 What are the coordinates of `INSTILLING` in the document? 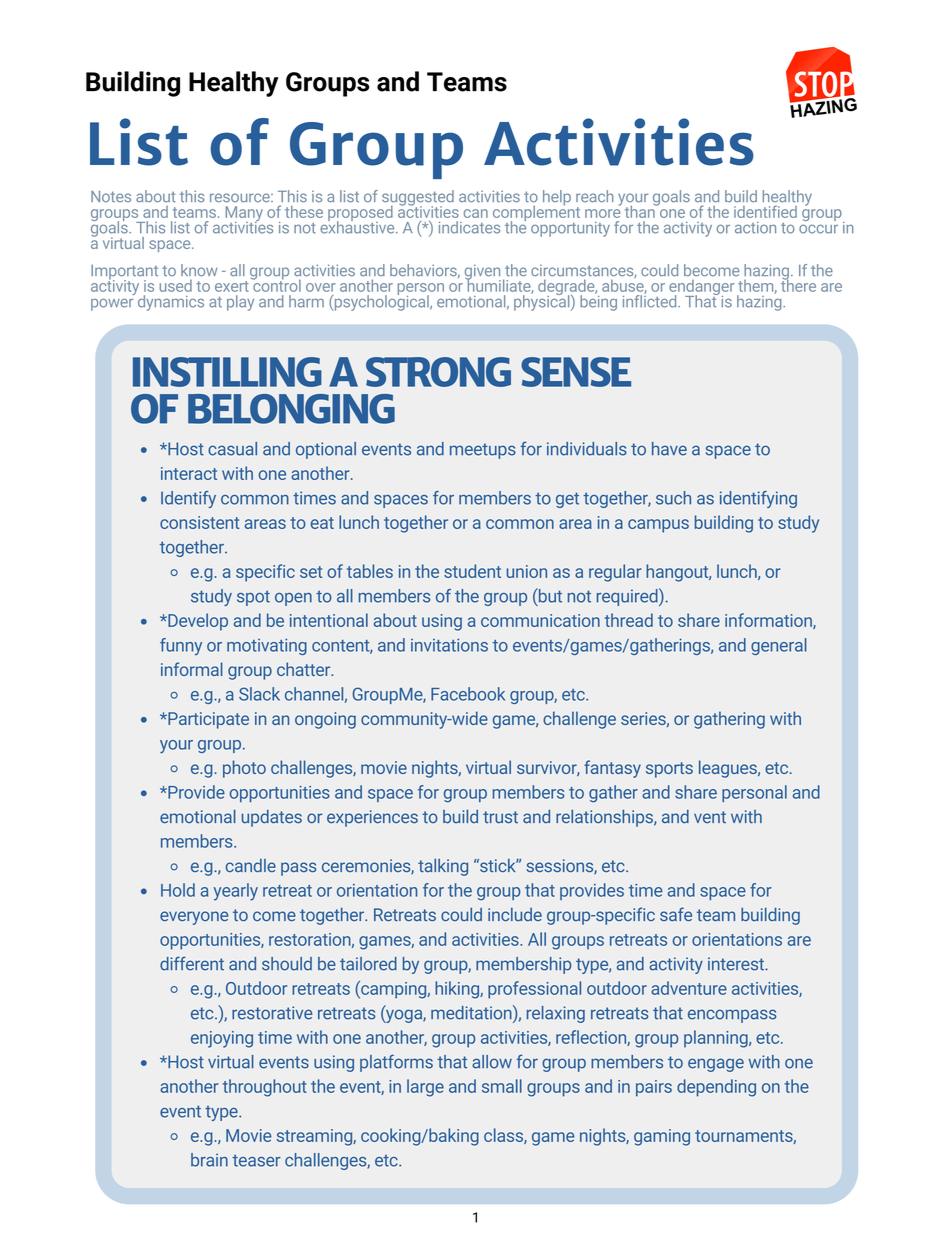 It's located at (227, 372).
